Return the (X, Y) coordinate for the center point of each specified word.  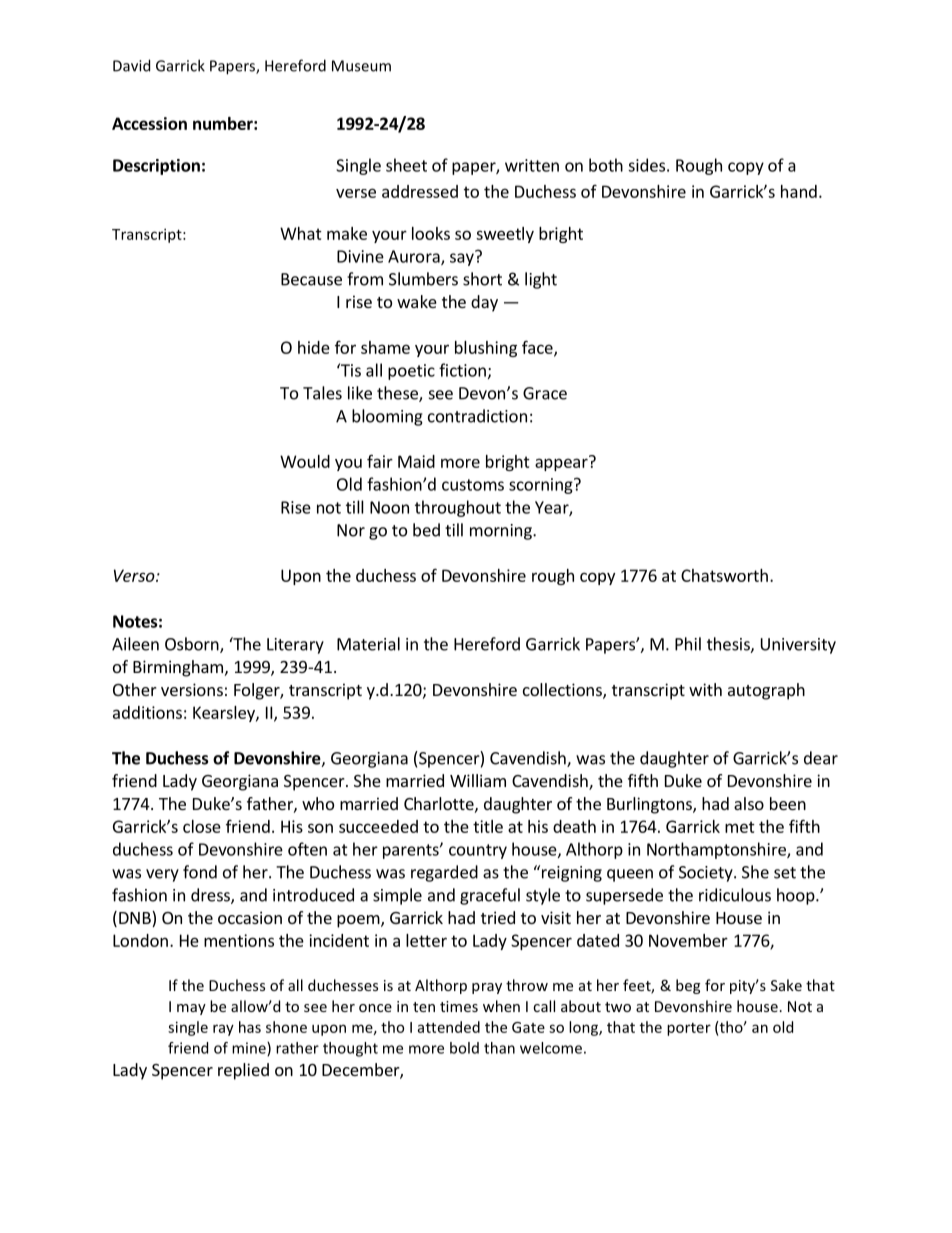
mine (250, 1049)
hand (799, 191)
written (532, 165)
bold (464, 1048)
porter (689, 1029)
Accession (149, 123)
